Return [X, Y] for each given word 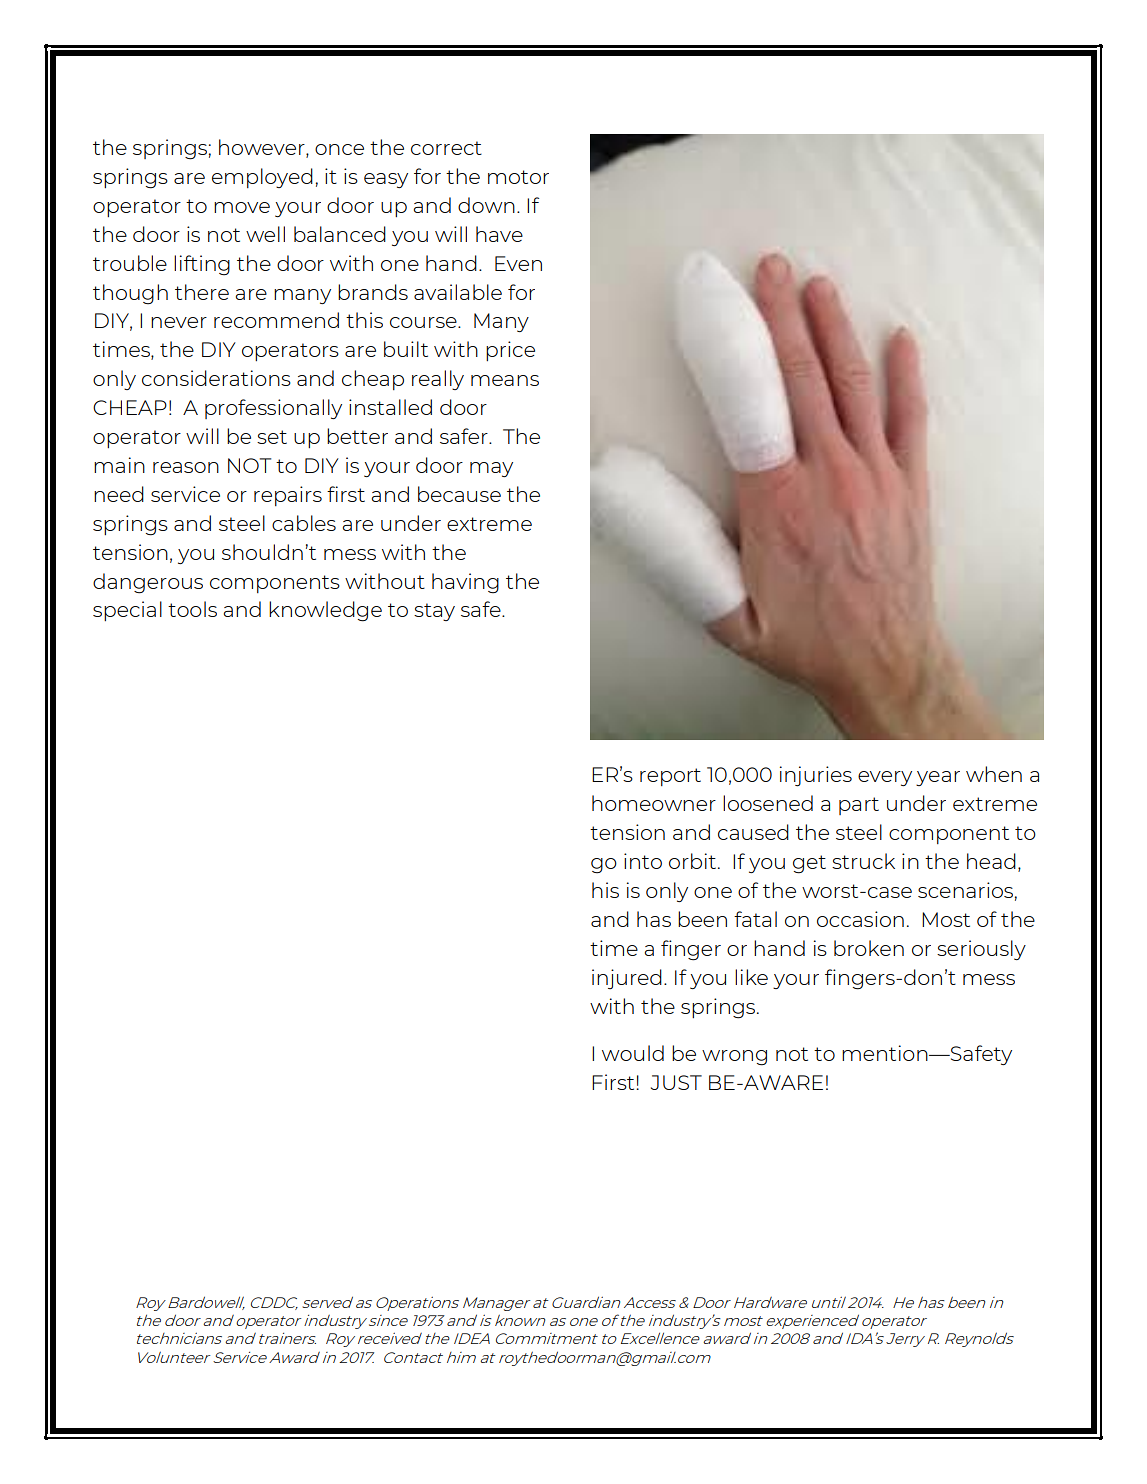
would [633, 1053]
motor [518, 177]
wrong [734, 1058]
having [465, 583]
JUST [676, 1082]
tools [192, 609]
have [499, 234]
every [885, 778]
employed [262, 178]
